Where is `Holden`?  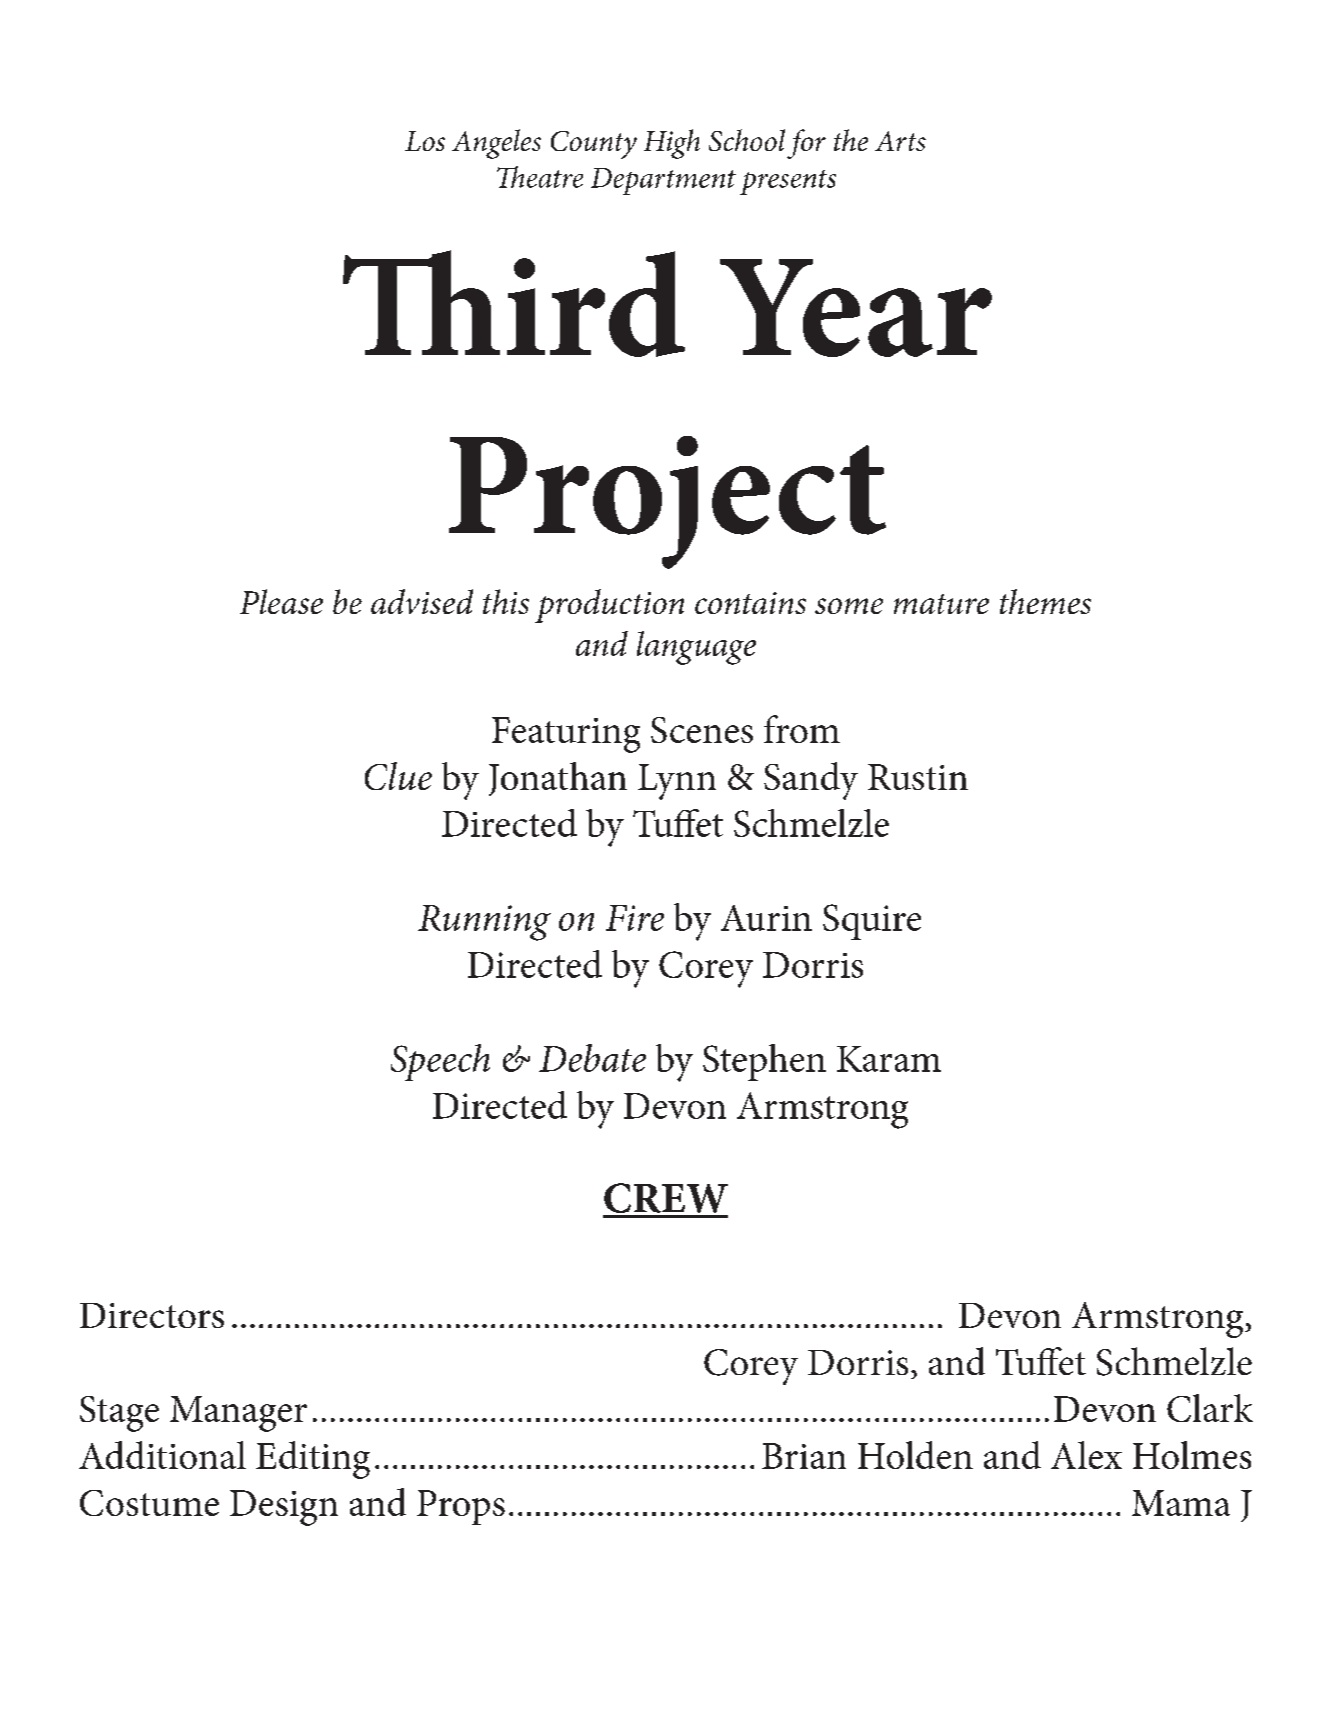 Holden is located at coordinates (915, 1455).
